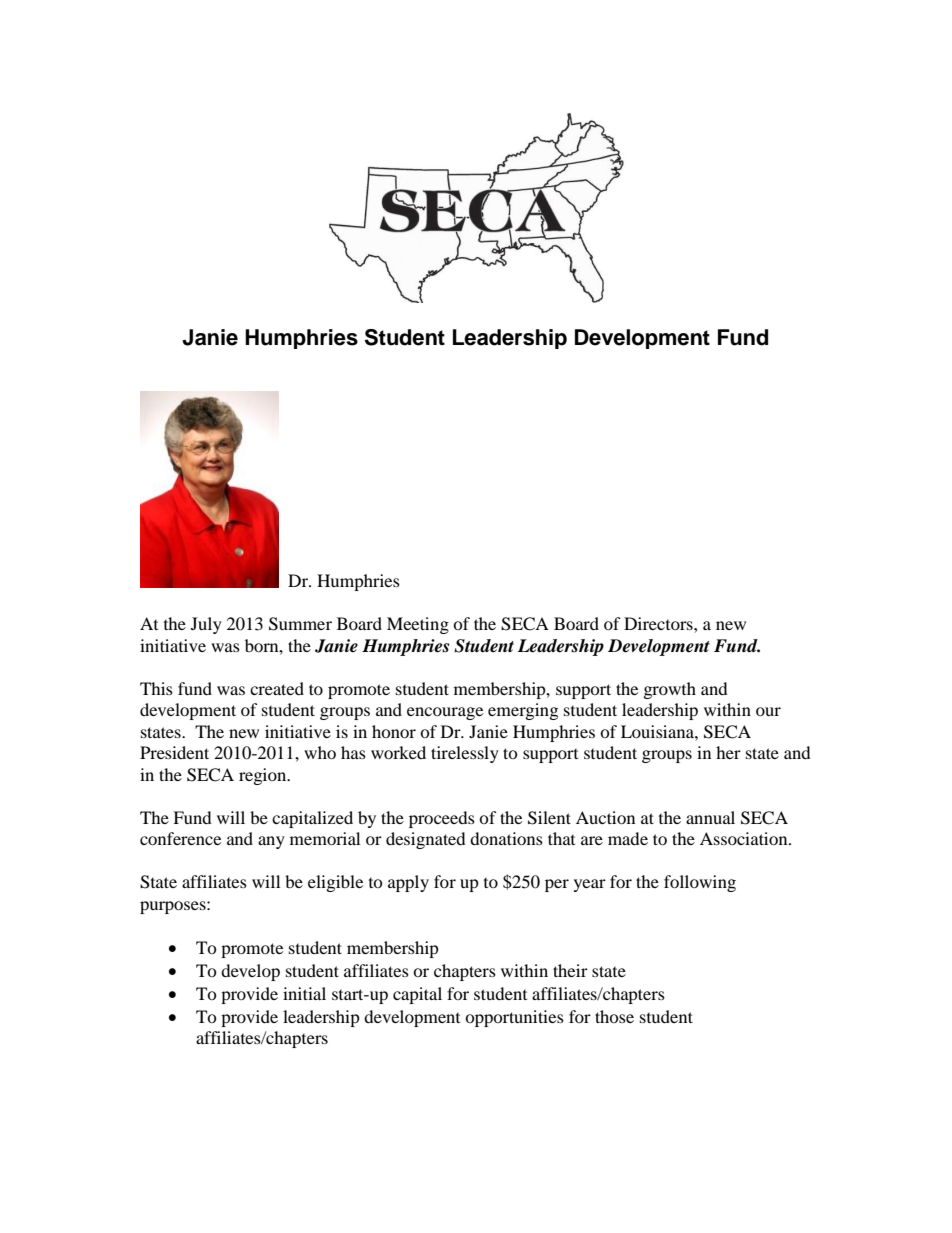 The width and height of the page is (952, 1233). Describe the element at coordinates (659, 623) in the page. I see `Directors` at that location.
